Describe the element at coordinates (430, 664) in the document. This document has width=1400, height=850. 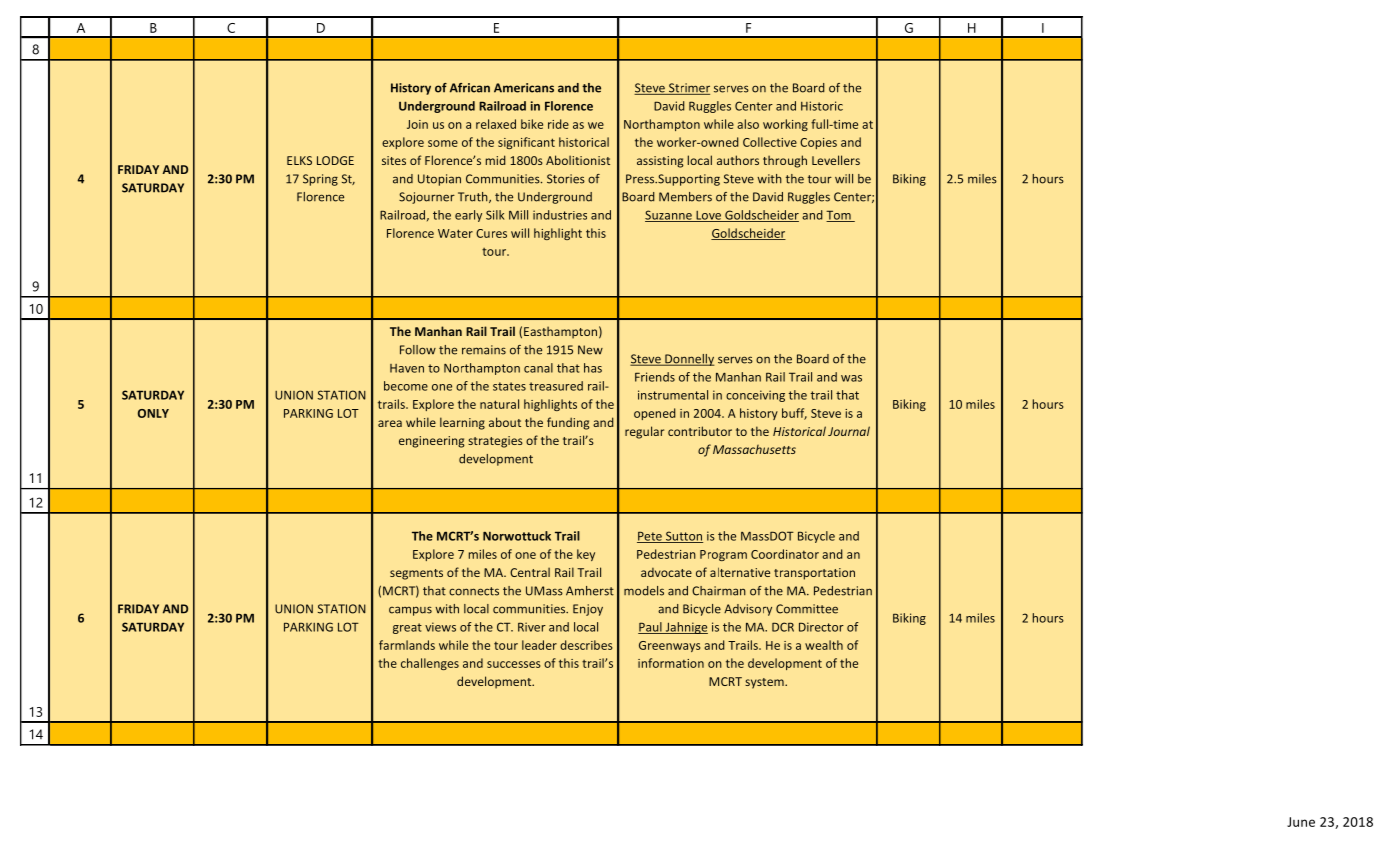
I see `challenges` at that location.
